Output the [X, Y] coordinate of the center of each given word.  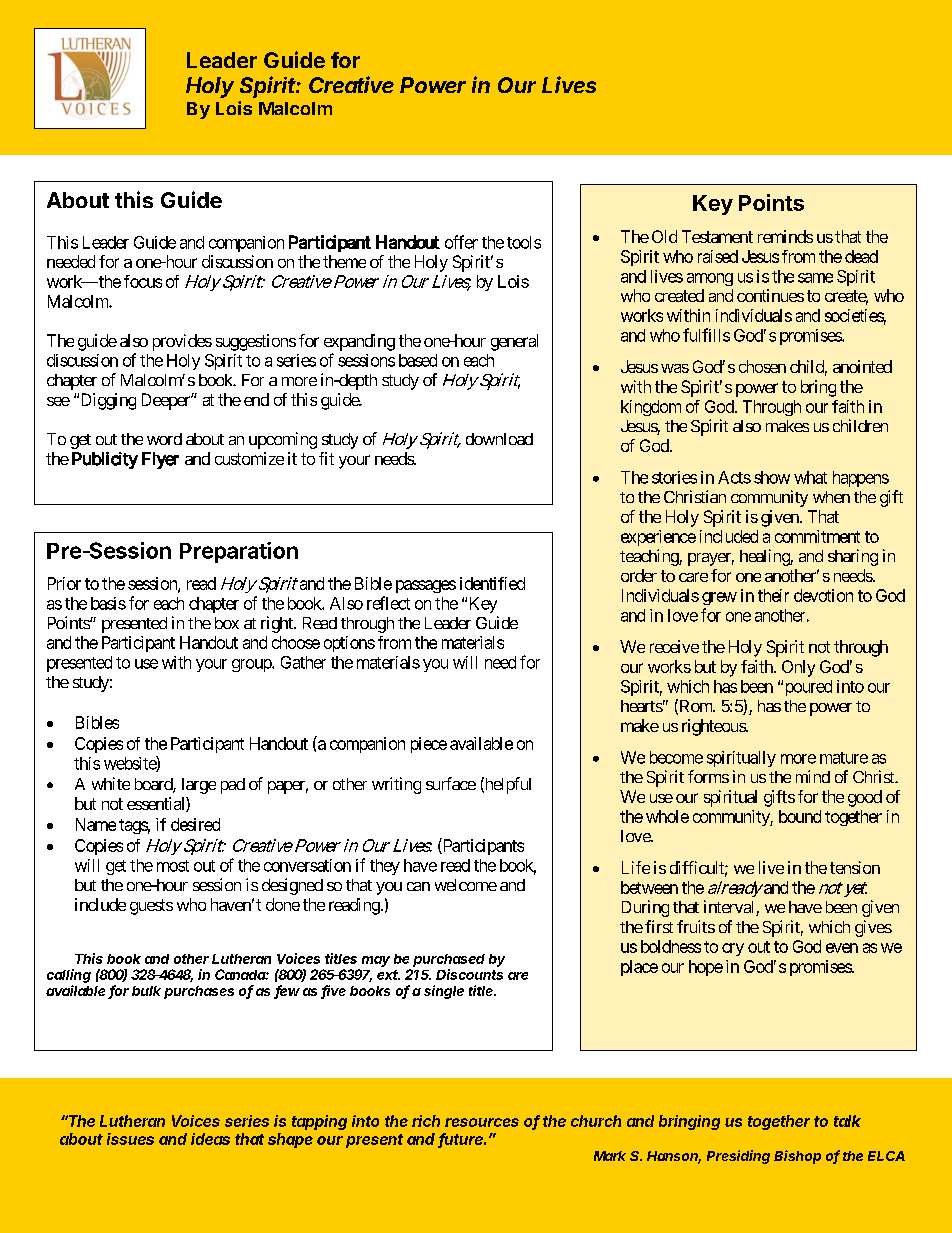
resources [482, 1122]
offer [461, 242]
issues [130, 1139]
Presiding [738, 1157]
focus [143, 281]
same [815, 278]
